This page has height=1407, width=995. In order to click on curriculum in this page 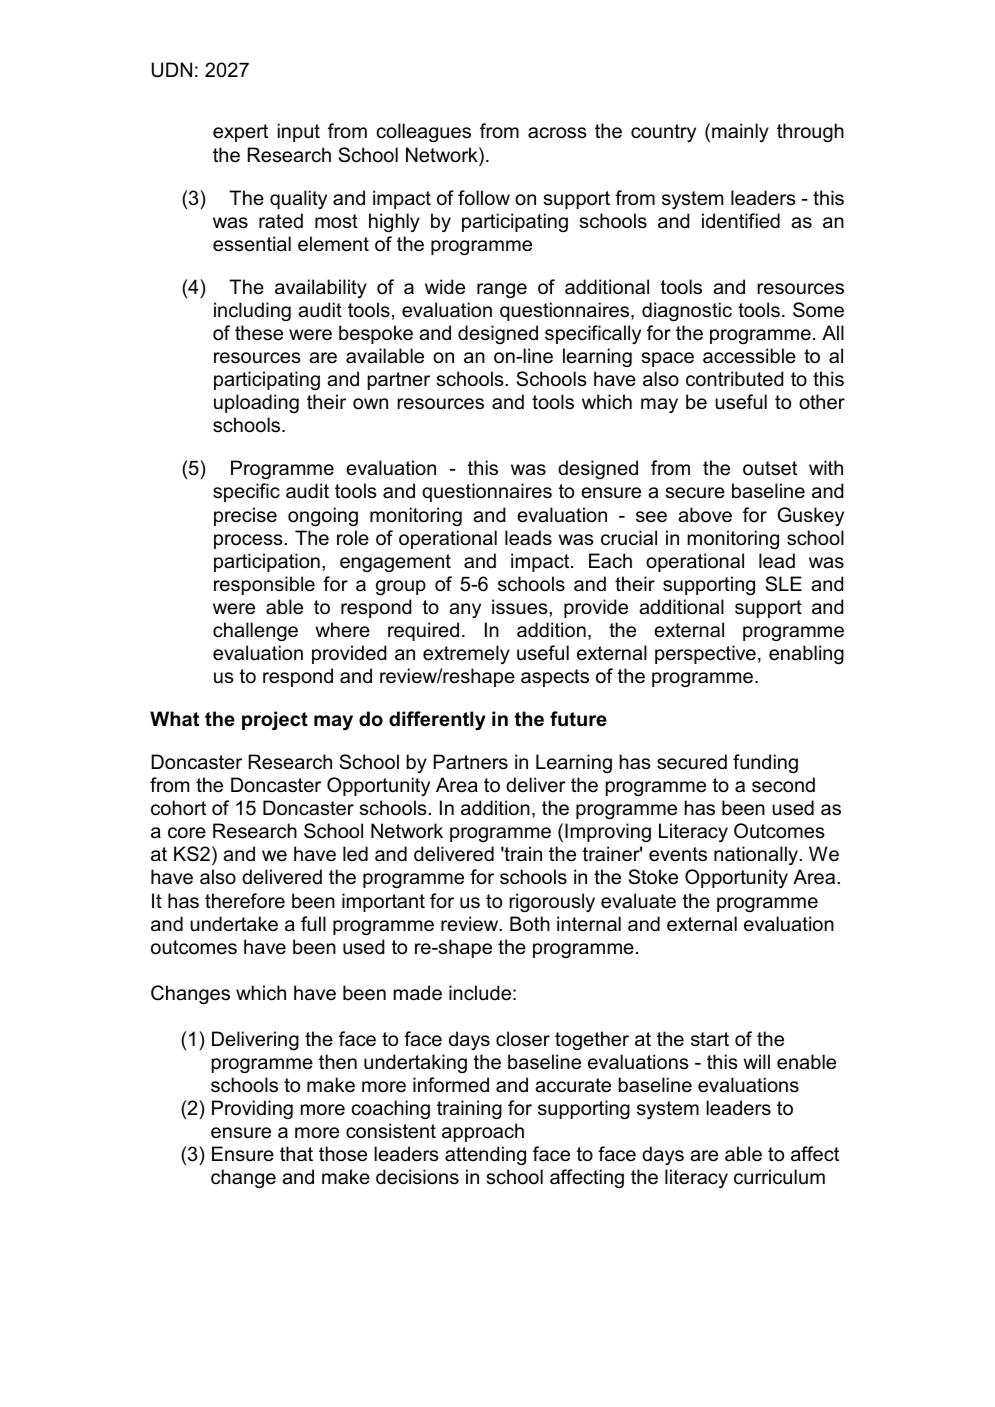, I will do `click(779, 1177)`.
